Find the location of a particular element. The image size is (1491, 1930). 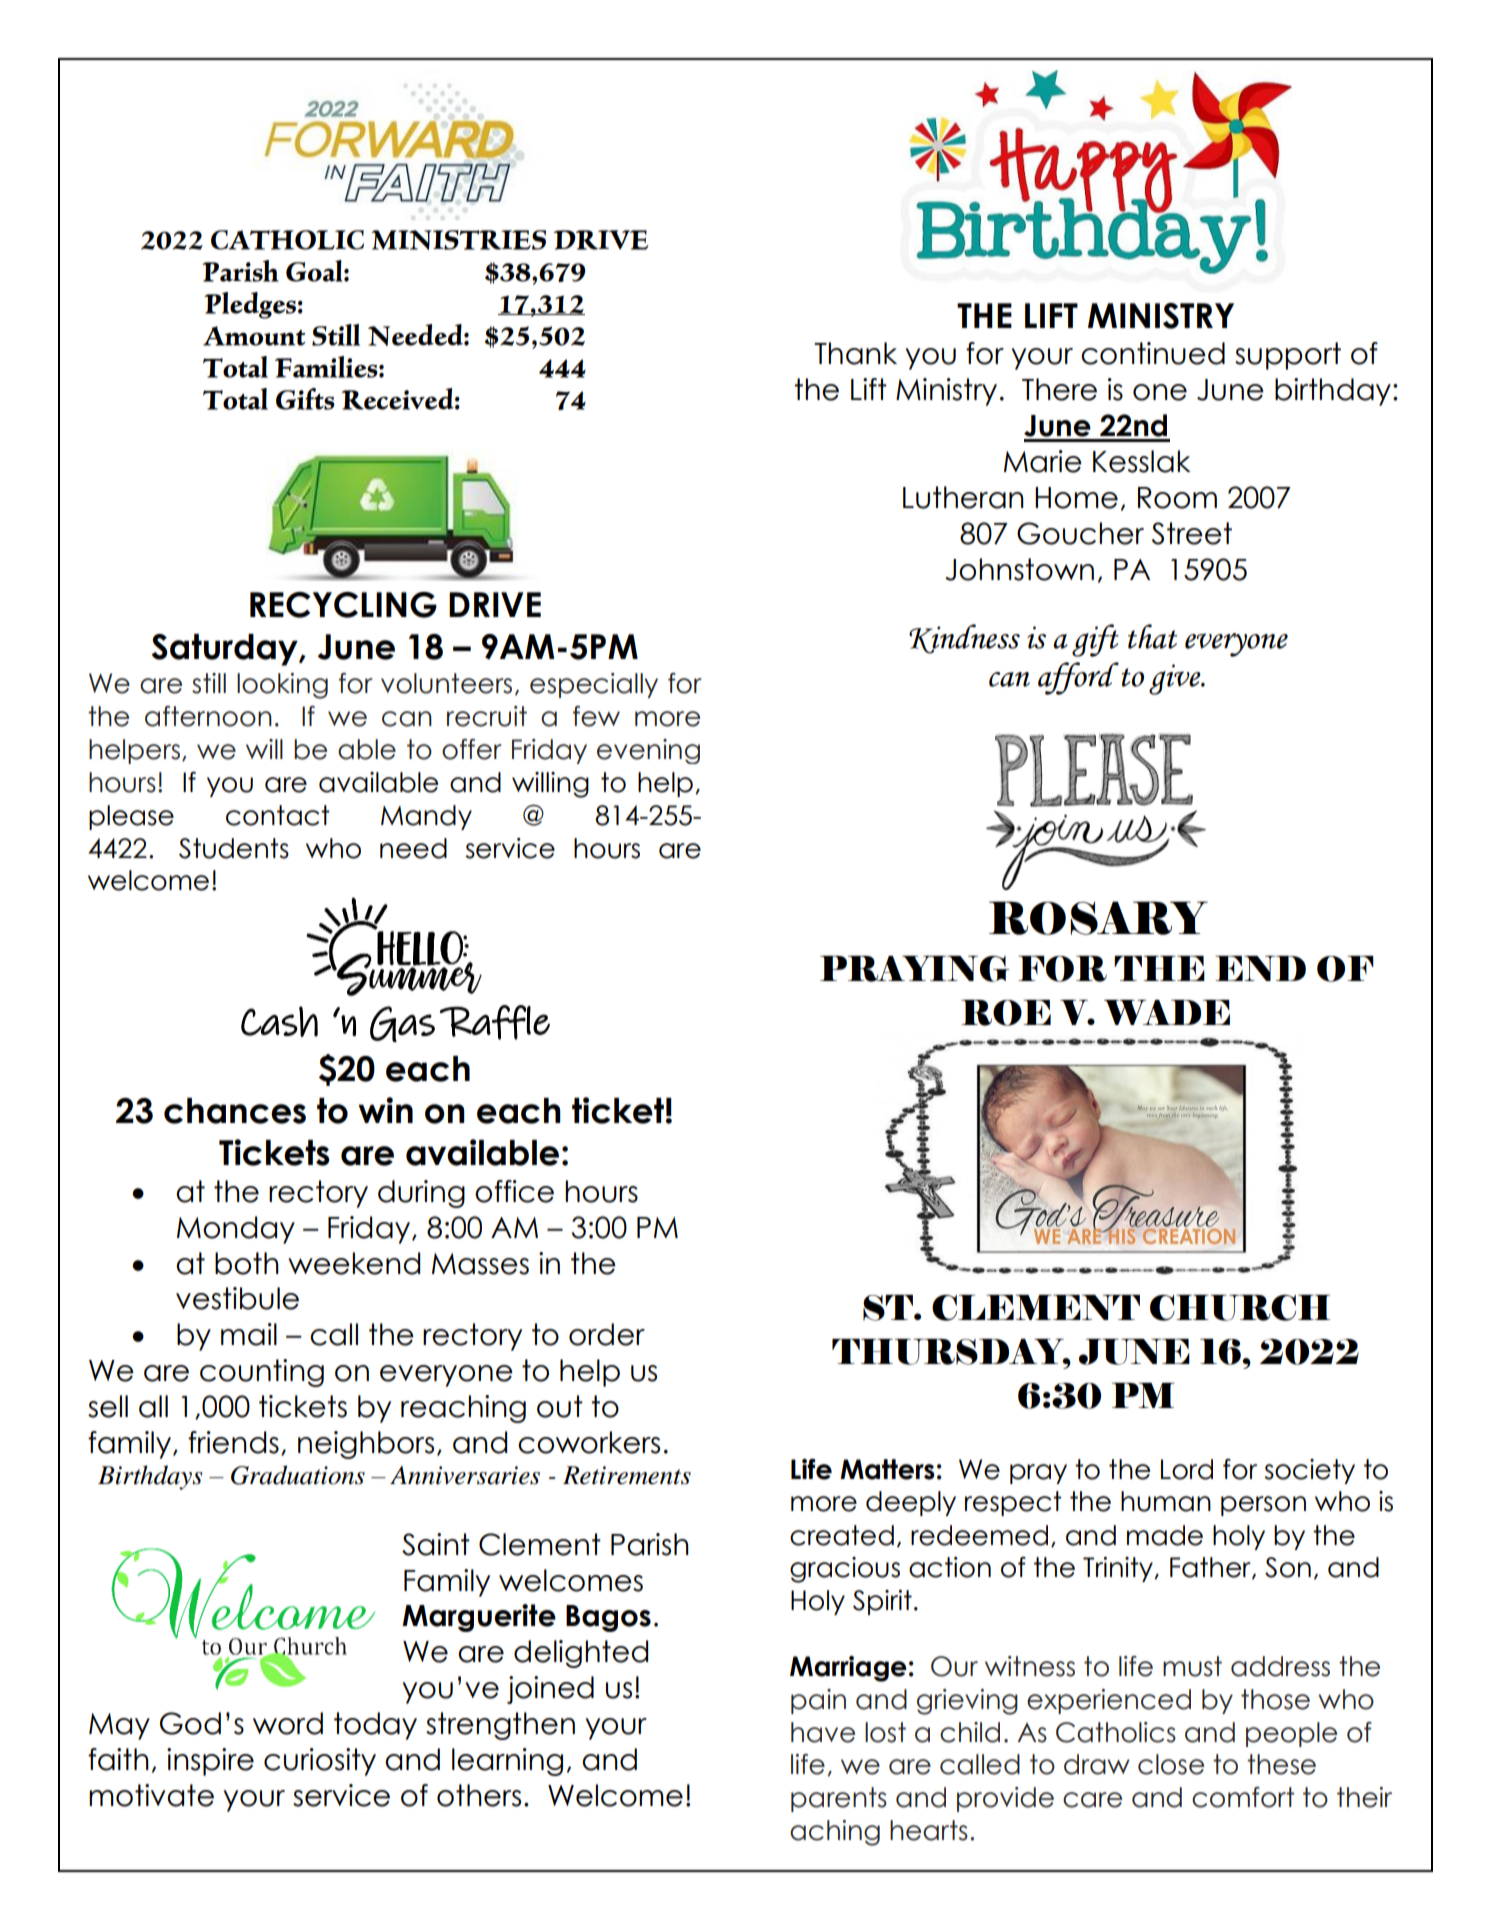

WADE is located at coordinates (1167, 1012).
